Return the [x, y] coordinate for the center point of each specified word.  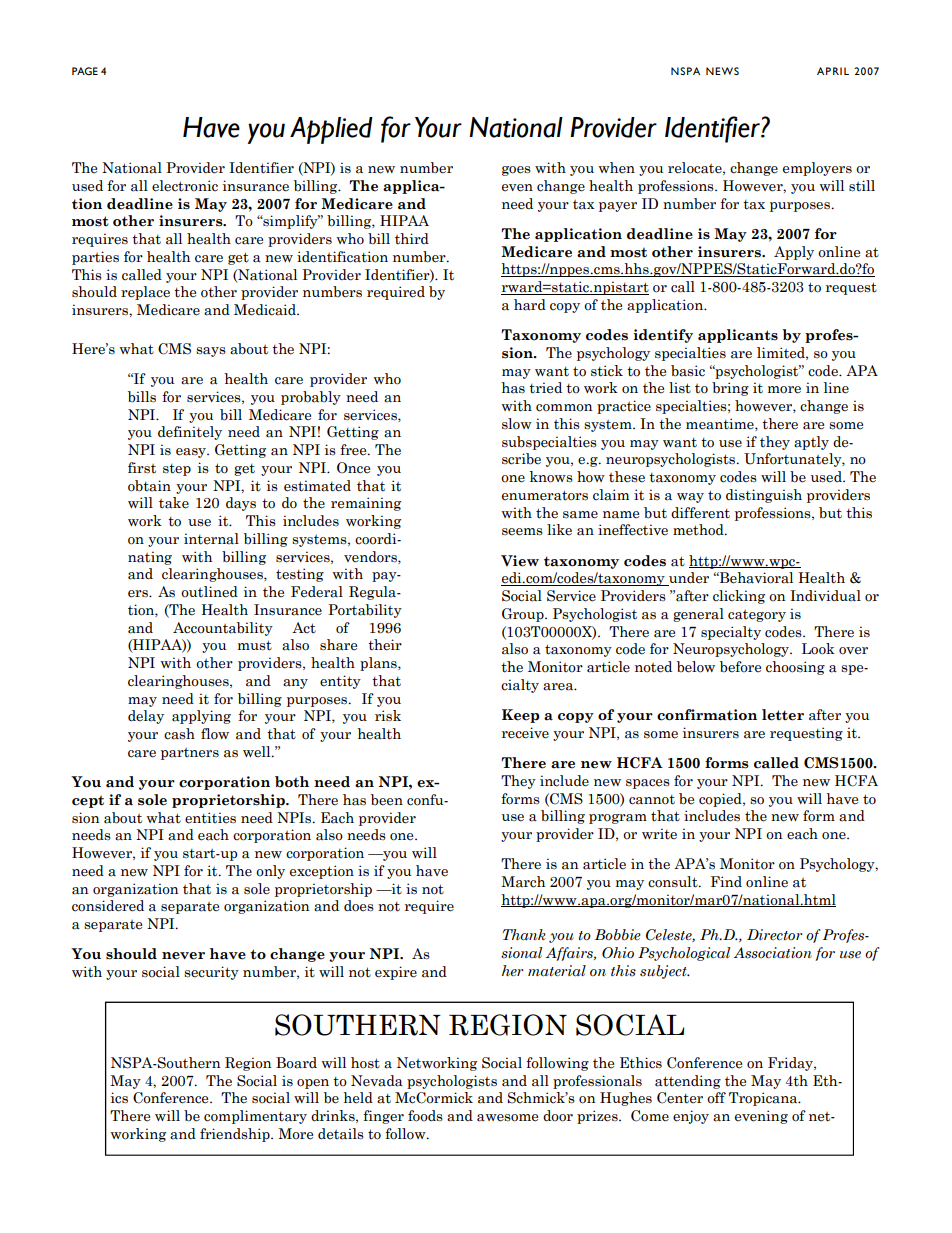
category [757, 616]
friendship [236, 1135]
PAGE [85, 71]
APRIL [833, 71]
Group [524, 615]
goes [516, 171]
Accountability [223, 629]
